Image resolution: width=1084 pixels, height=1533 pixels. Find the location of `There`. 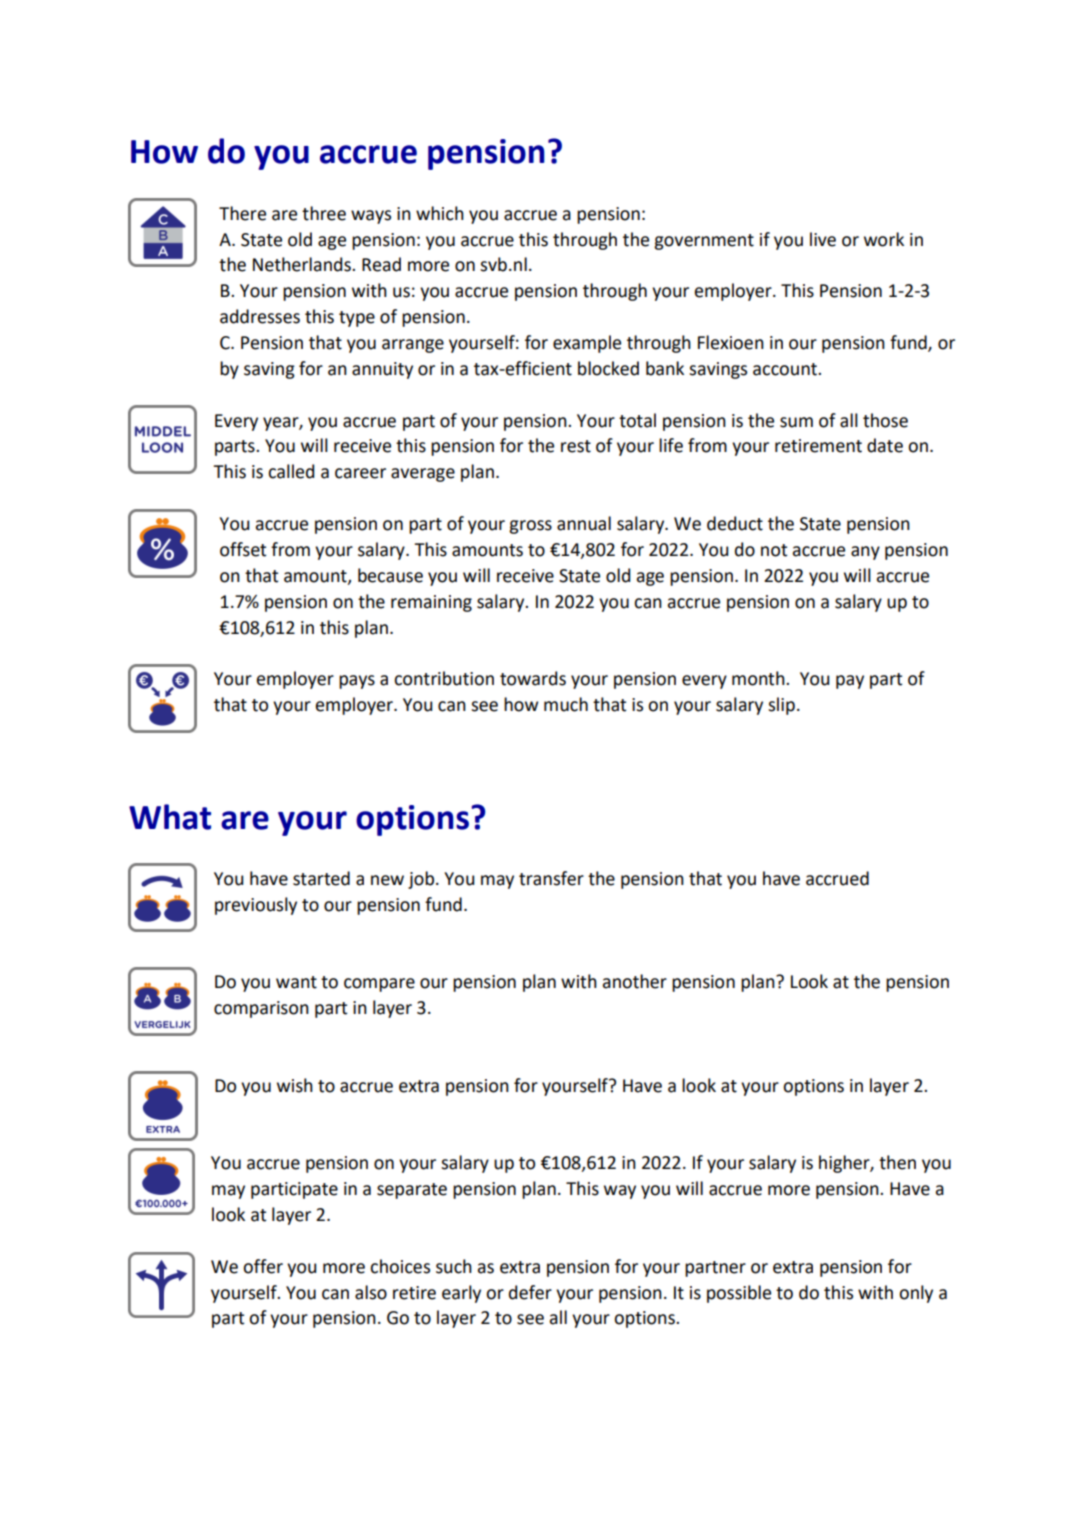

There is located at coordinates (242, 213).
